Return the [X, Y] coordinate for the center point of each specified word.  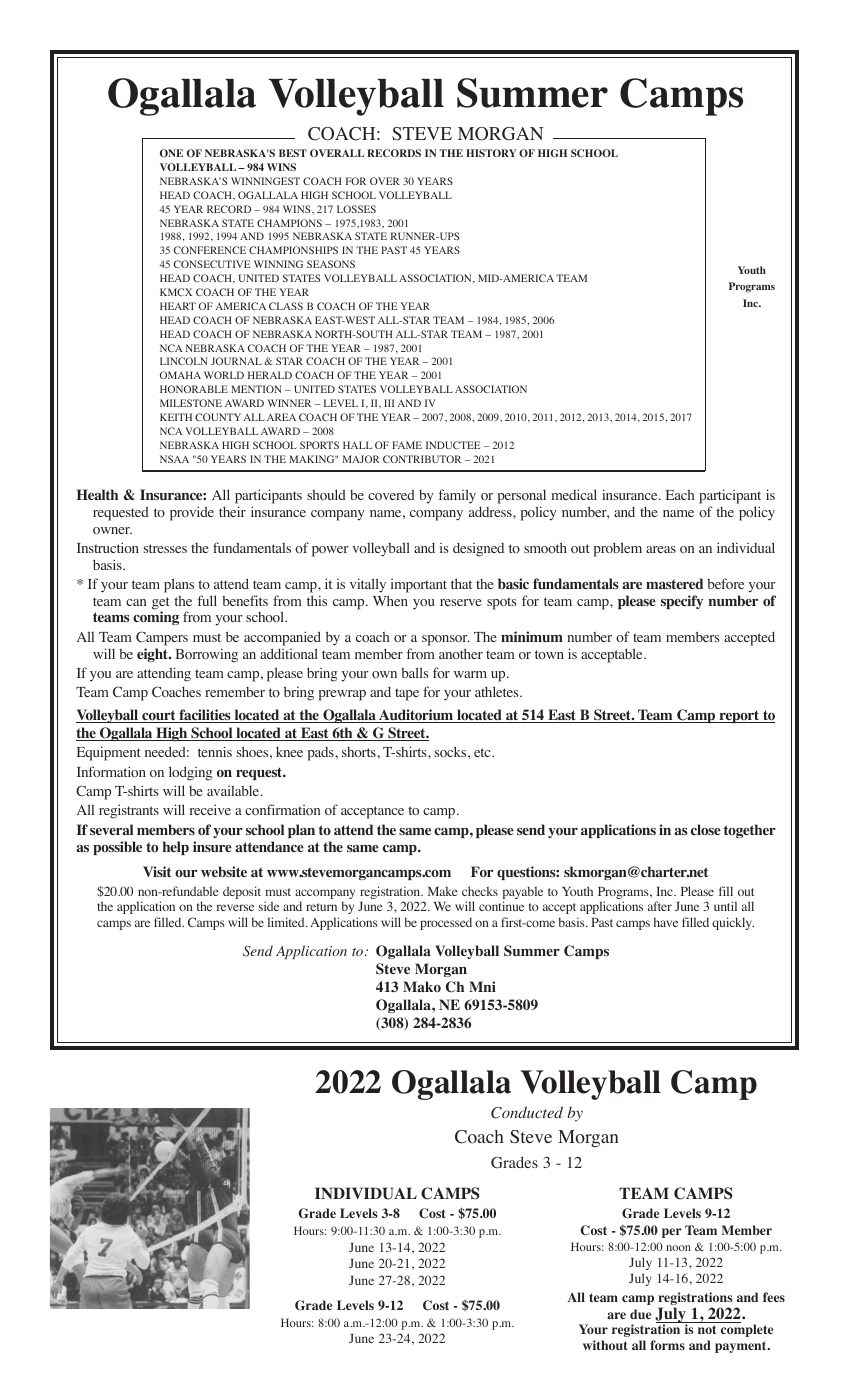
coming [156, 618]
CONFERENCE [210, 250]
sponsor [446, 640]
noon [678, 1248]
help [175, 848]
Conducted [527, 1112]
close [706, 829]
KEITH [176, 417]
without [605, 1345]
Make [443, 891]
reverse [235, 907]
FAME [407, 445]
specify [682, 602]
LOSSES [356, 209]
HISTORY [491, 153]
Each [680, 495]
